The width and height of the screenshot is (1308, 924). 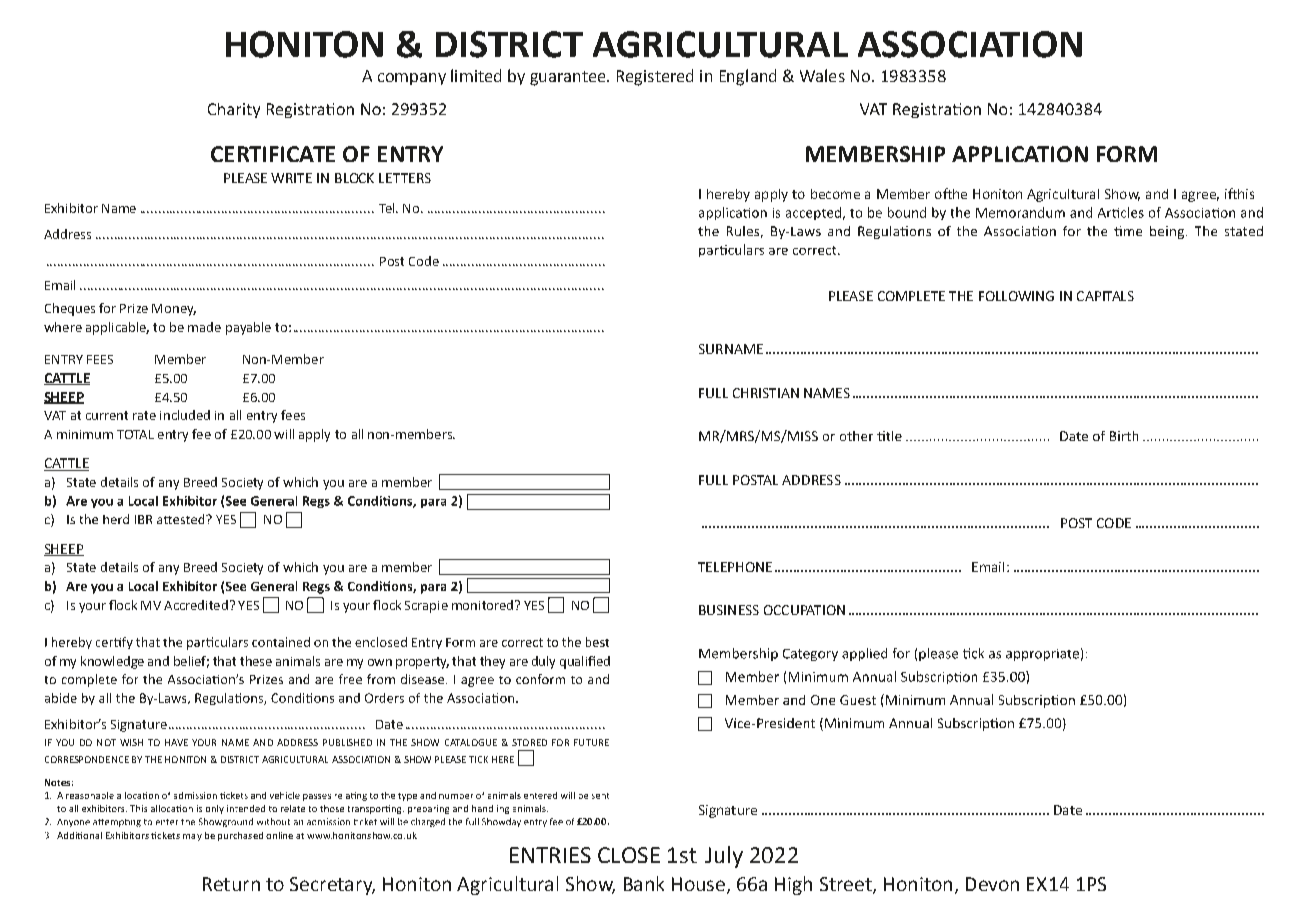 What do you see at coordinates (273, 154) in the screenshot?
I see `CERTIFICATE` at bounding box center [273, 154].
